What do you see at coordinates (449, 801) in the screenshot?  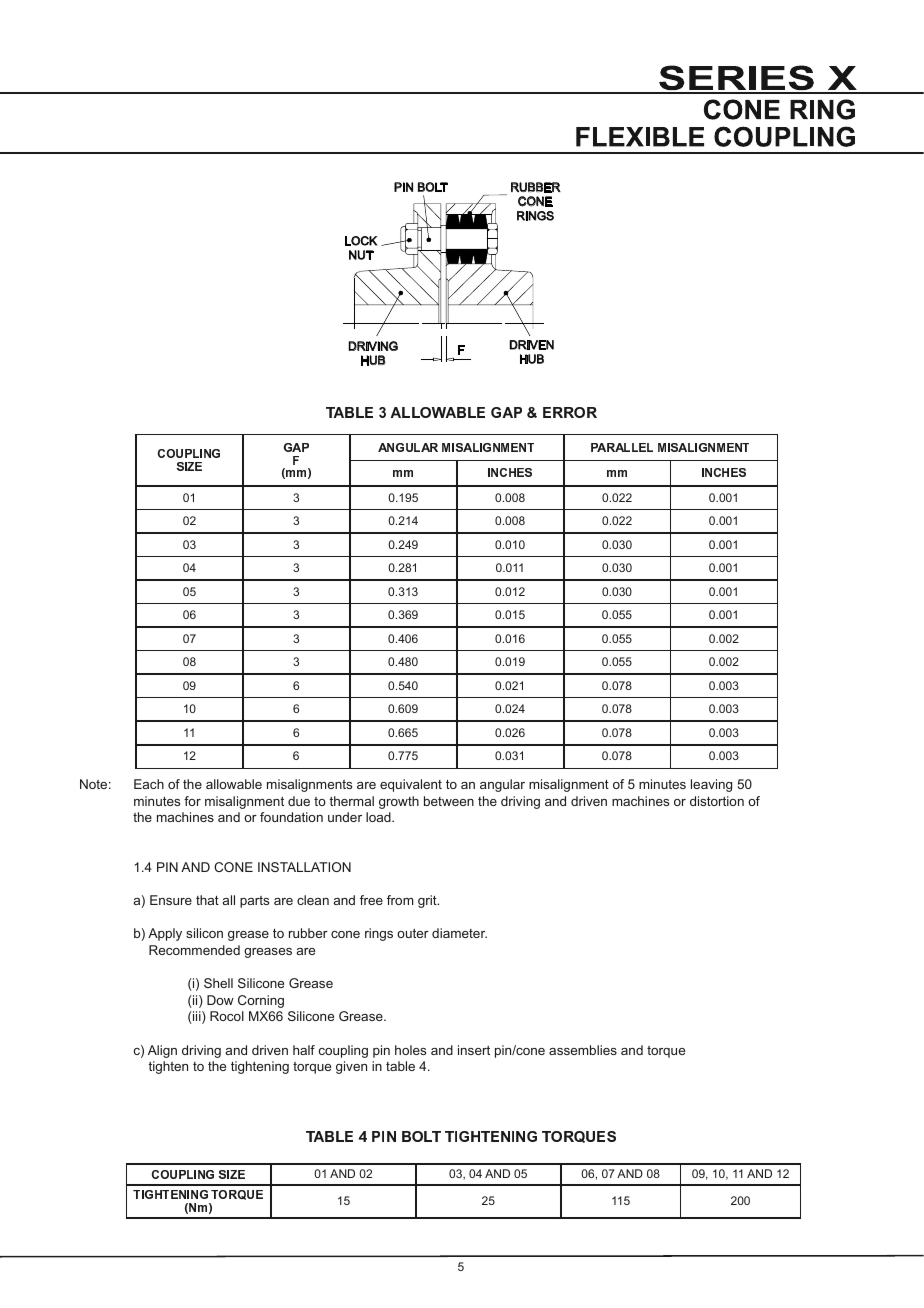 I see `between` at bounding box center [449, 801].
